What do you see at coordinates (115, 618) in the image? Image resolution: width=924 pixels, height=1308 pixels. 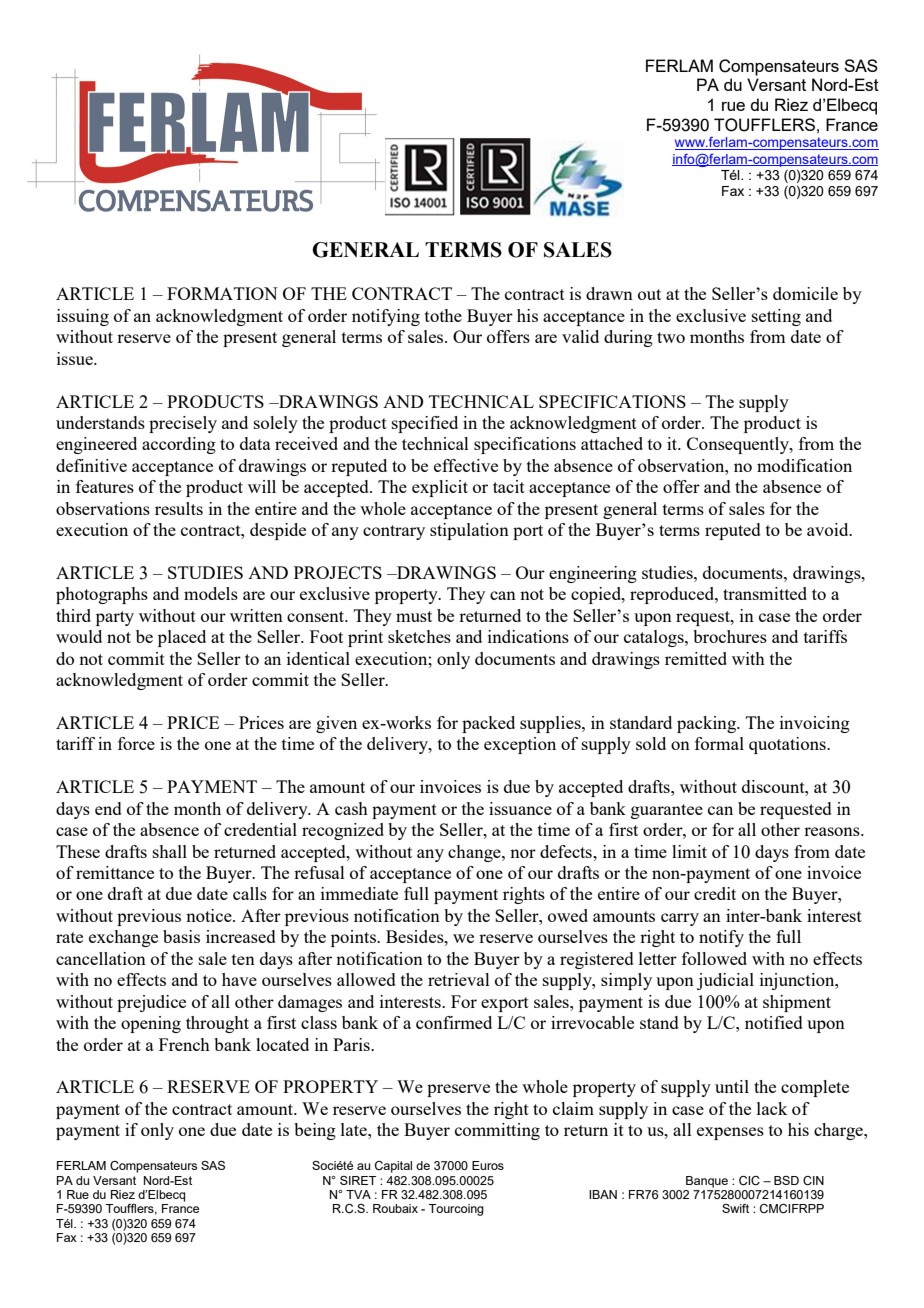 I see `party` at bounding box center [115, 618].
